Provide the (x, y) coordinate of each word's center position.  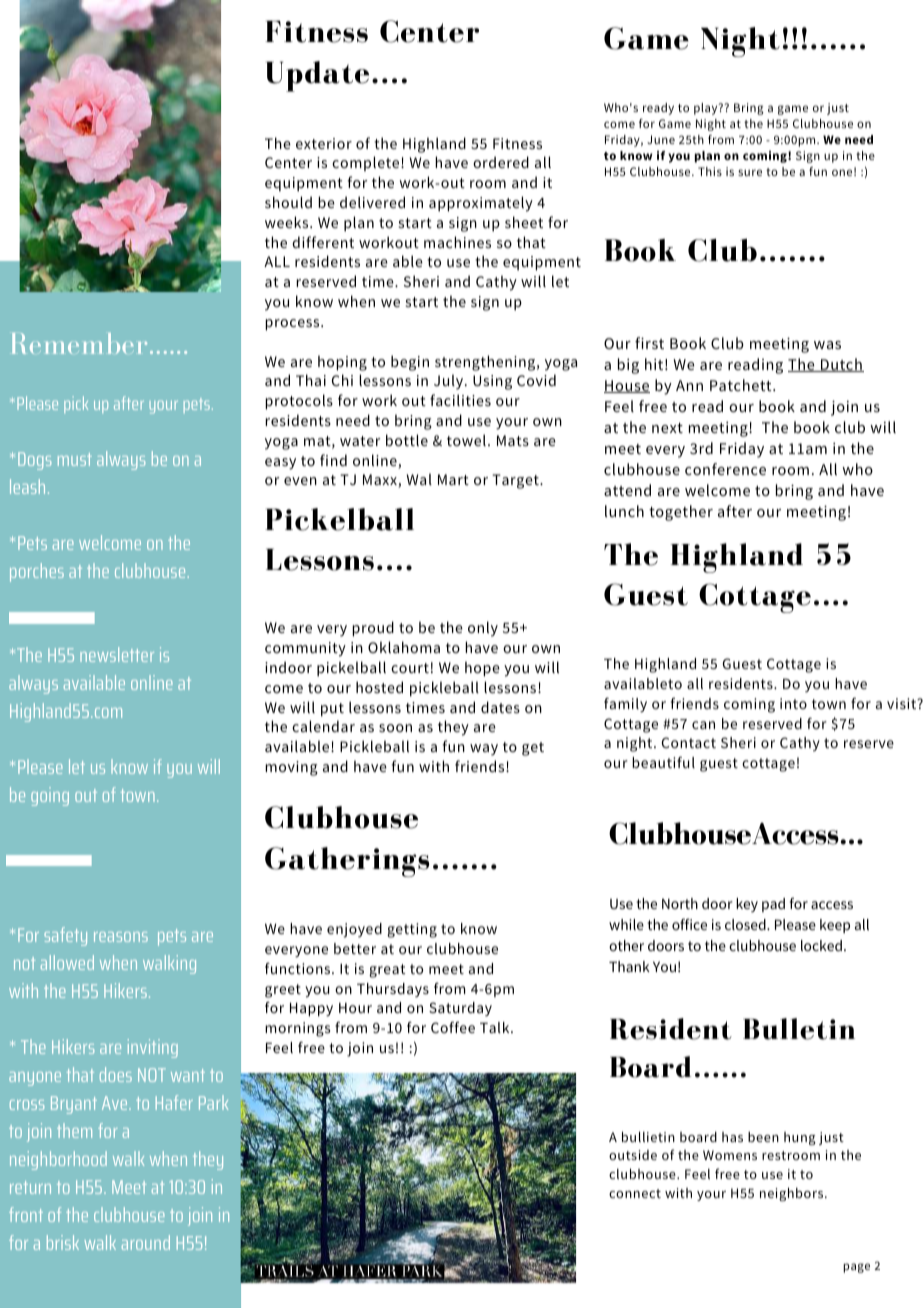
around (146, 1242)
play (707, 109)
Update (317, 76)
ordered (501, 162)
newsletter (117, 654)
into (793, 703)
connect (635, 1193)
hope (482, 669)
